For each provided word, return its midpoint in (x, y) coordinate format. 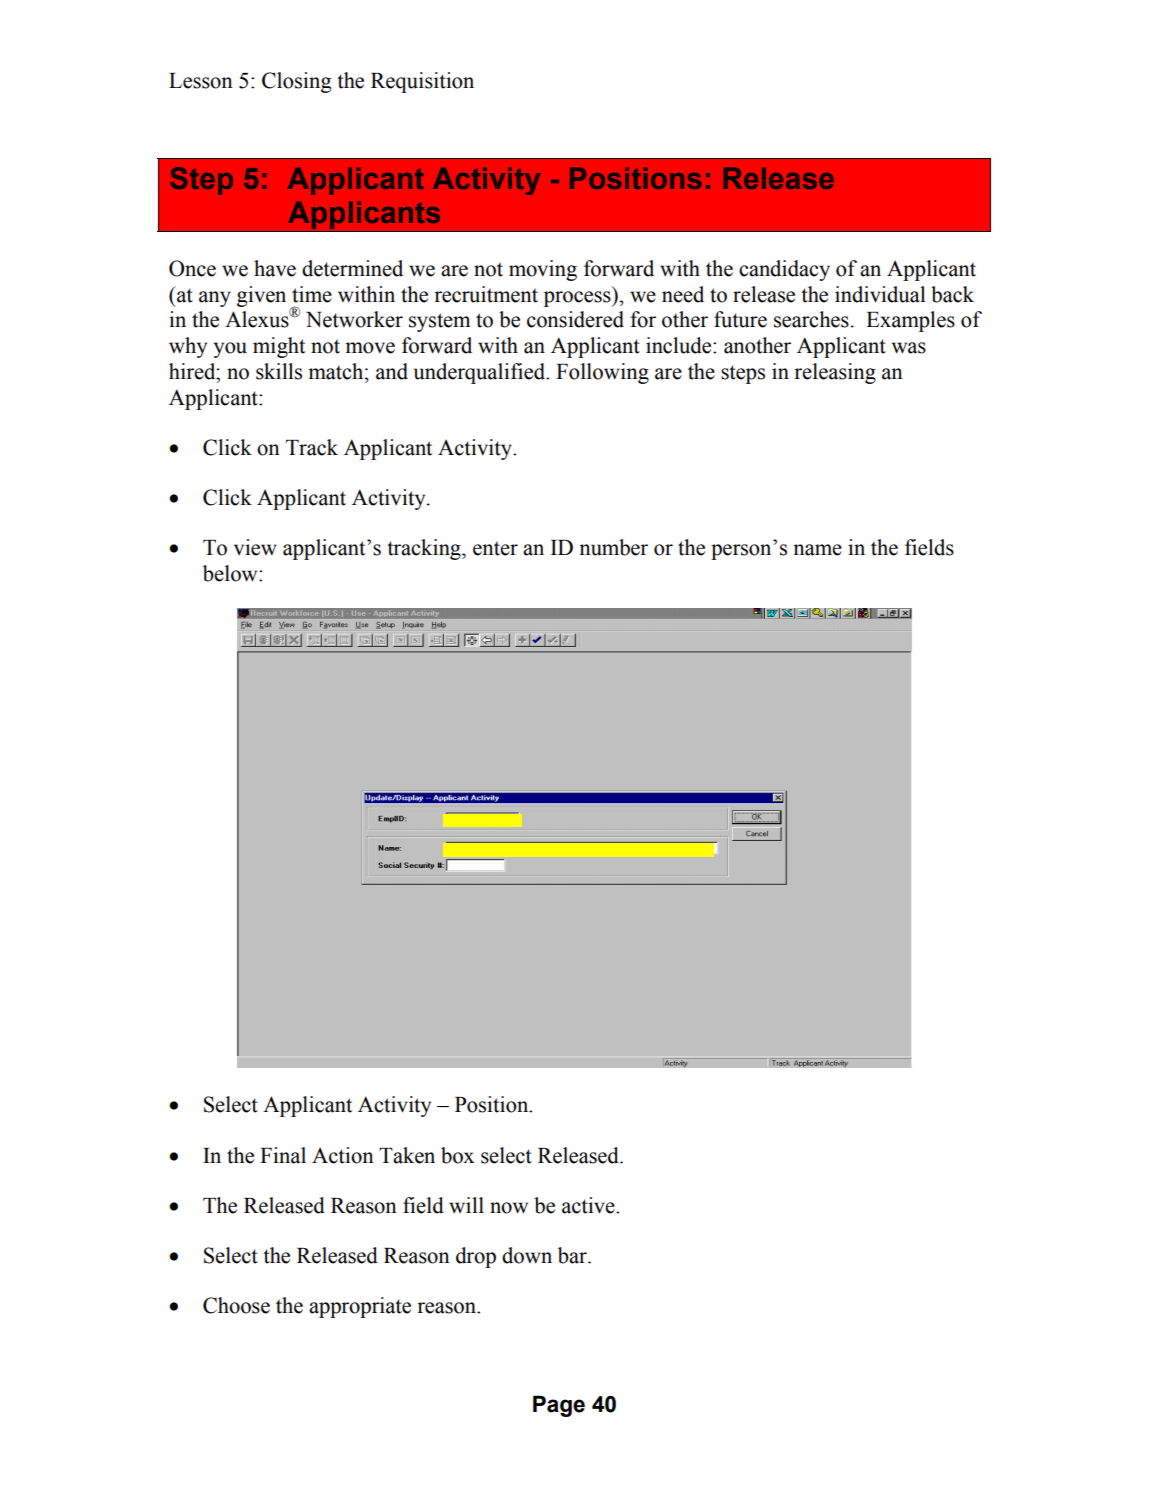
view (255, 547)
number (613, 547)
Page (559, 1406)
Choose (236, 1305)
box (457, 1155)
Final (283, 1155)
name (817, 550)
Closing (296, 82)
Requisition (422, 82)
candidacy (784, 270)
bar (573, 1255)
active (589, 1205)
